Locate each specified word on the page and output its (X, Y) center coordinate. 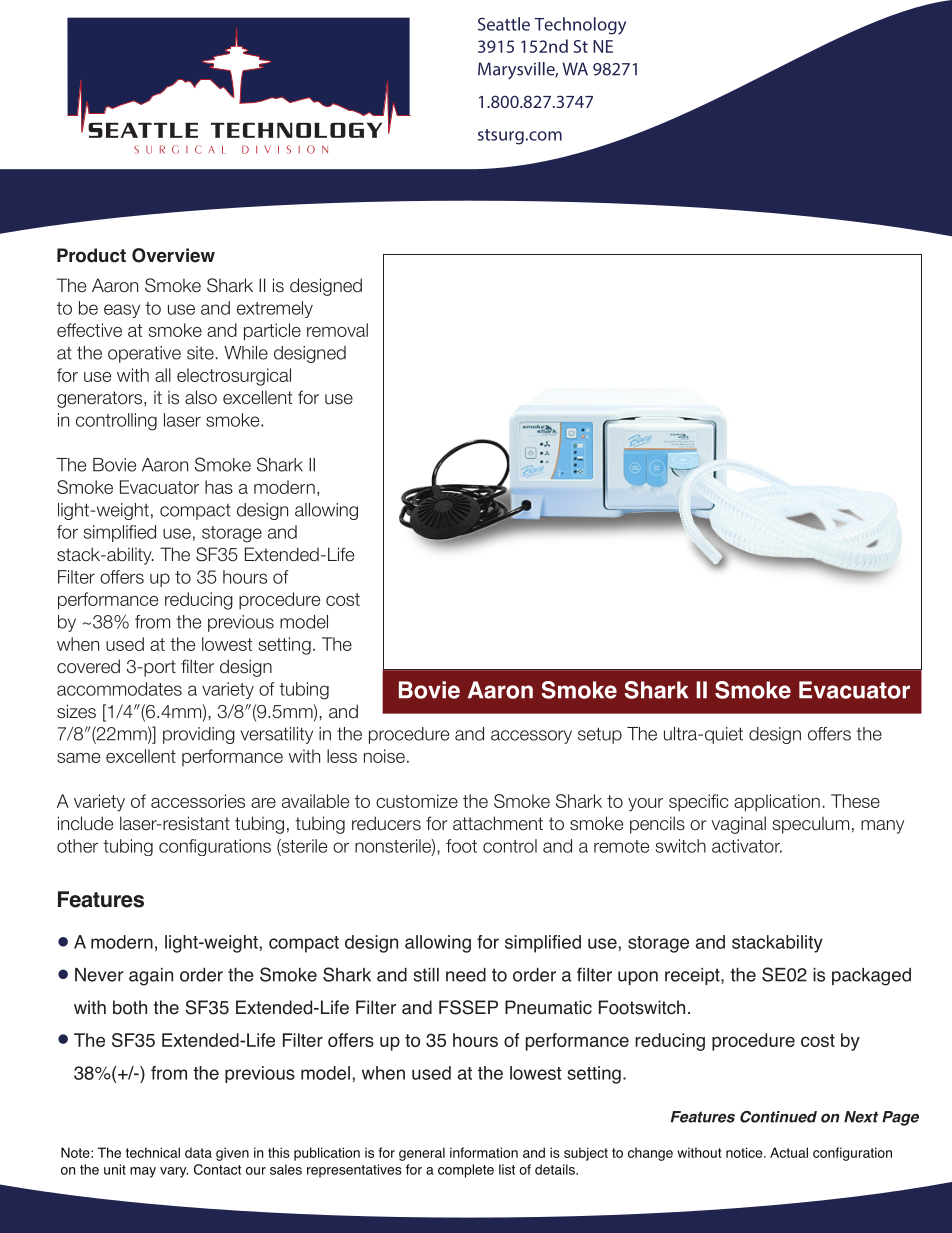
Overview (173, 255)
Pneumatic (548, 1007)
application (777, 803)
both (130, 1007)
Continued (778, 1117)
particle (272, 332)
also (201, 397)
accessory (531, 737)
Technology (580, 26)
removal (337, 330)
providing (199, 735)
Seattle (504, 24)
